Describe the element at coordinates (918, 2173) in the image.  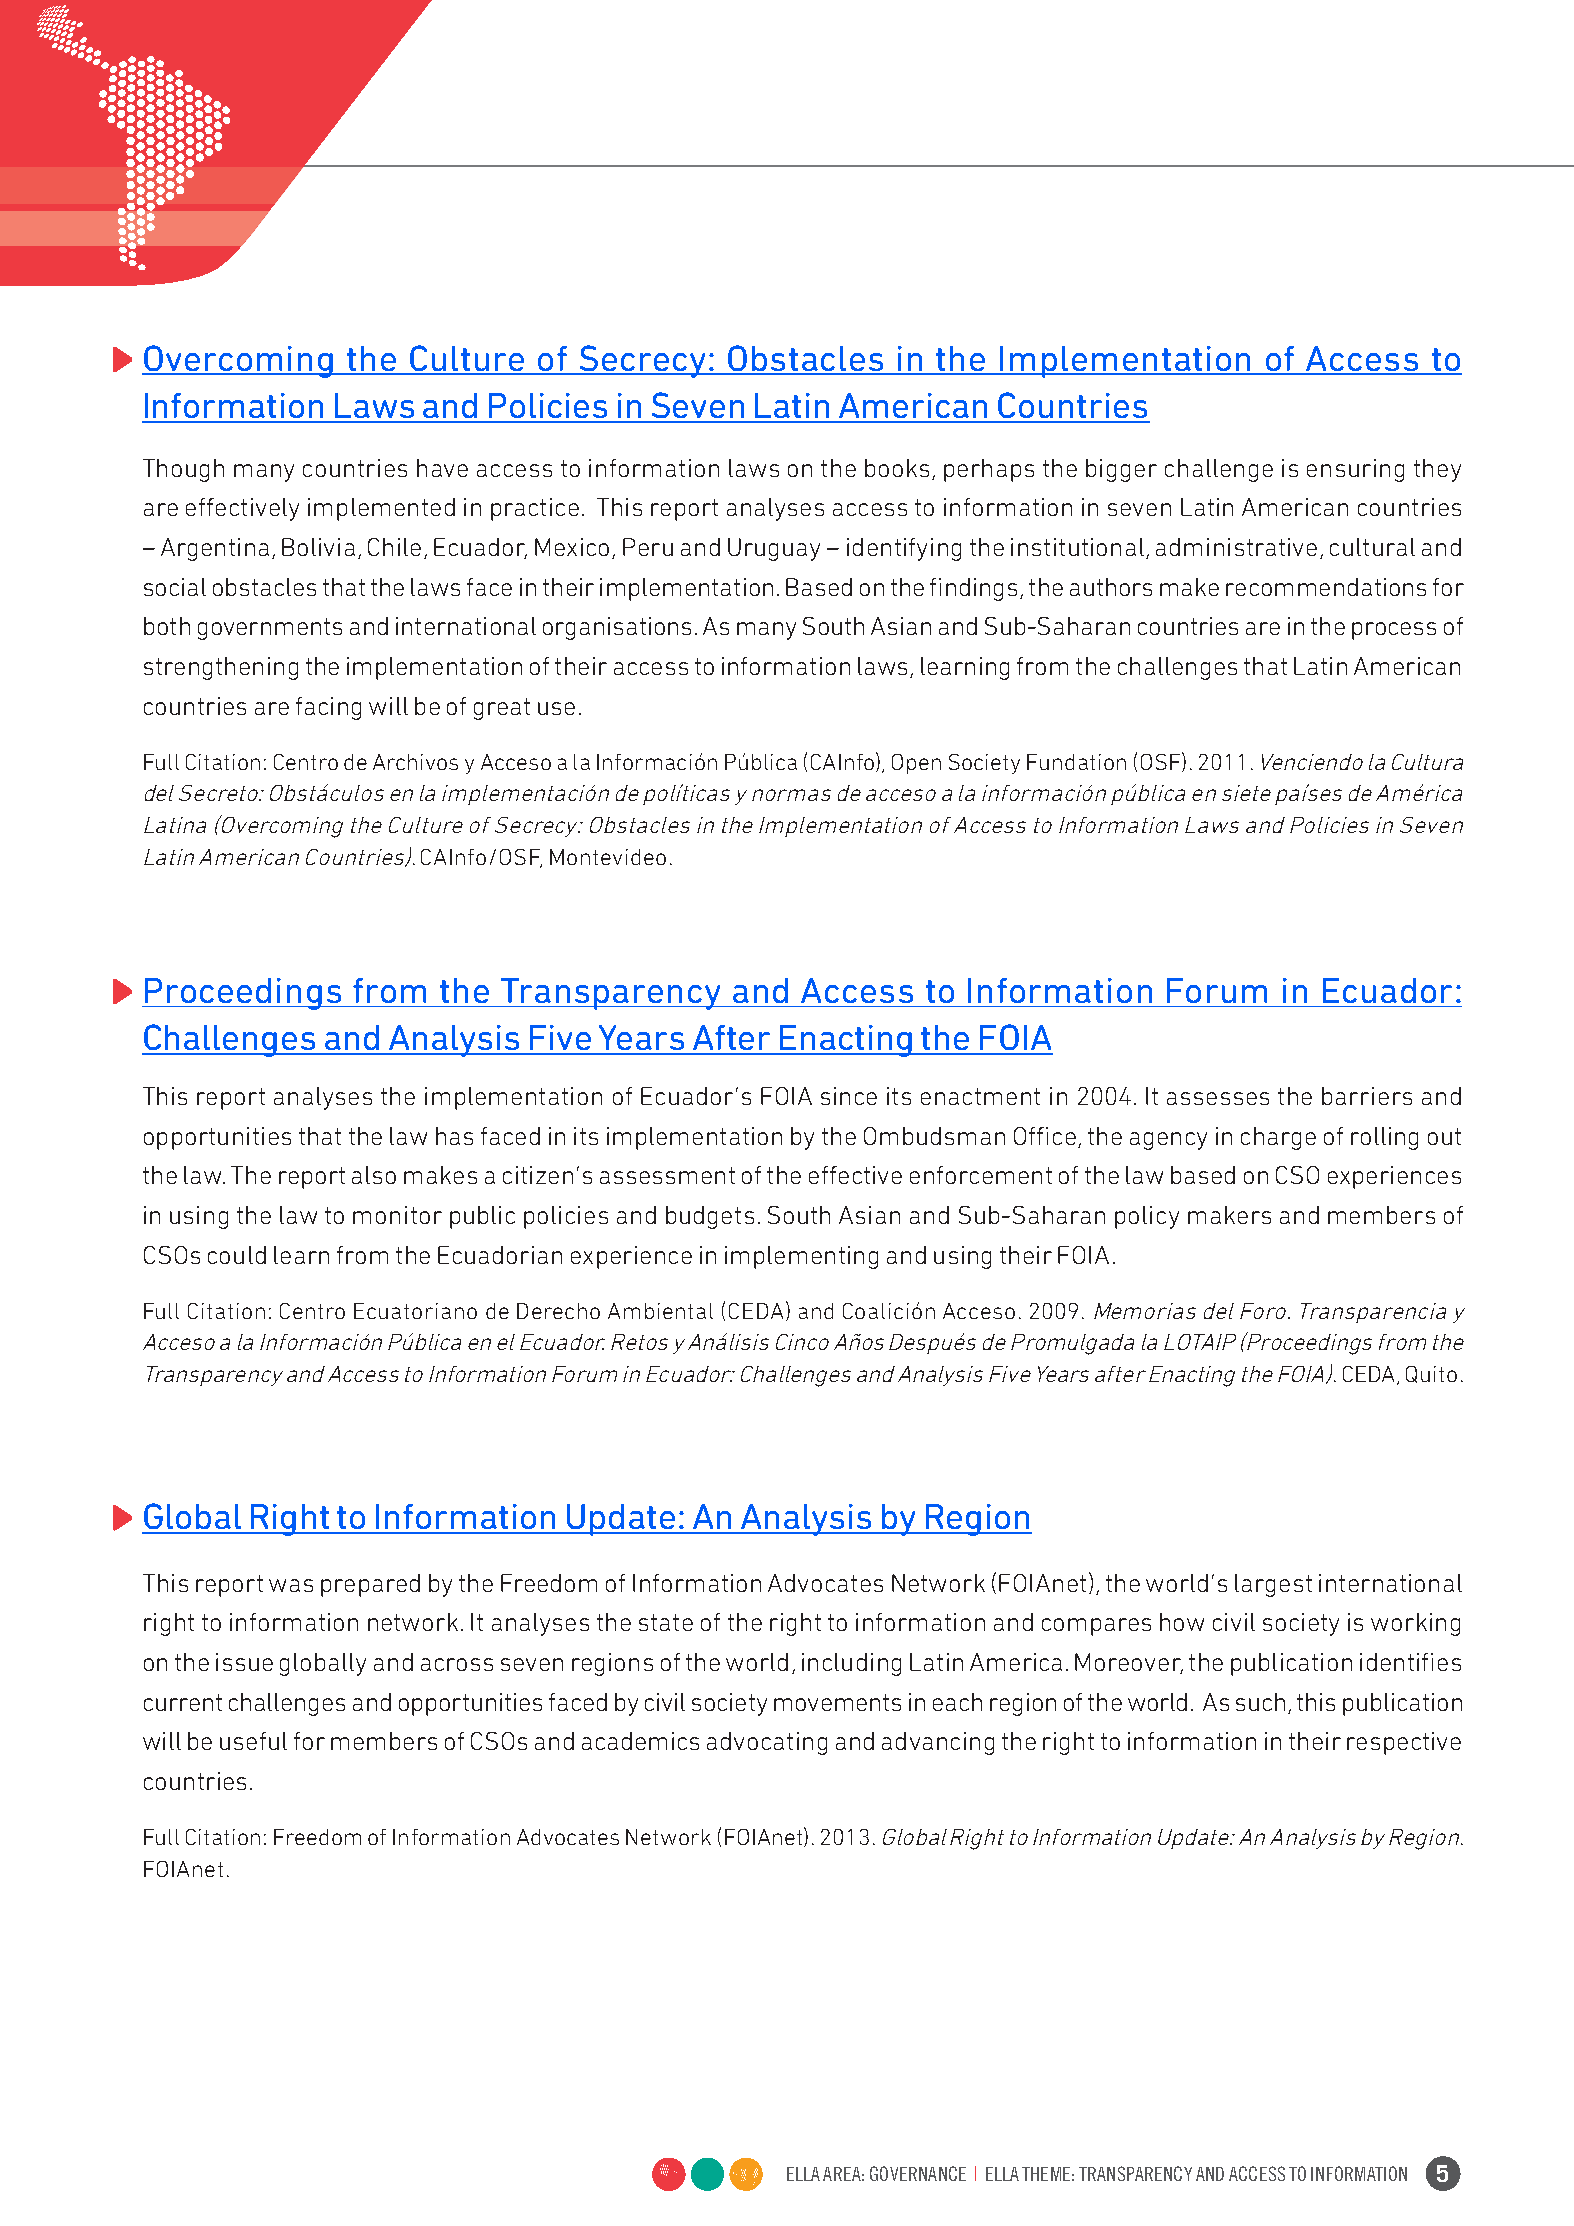
I see `GOVERNANCE` at that location.
